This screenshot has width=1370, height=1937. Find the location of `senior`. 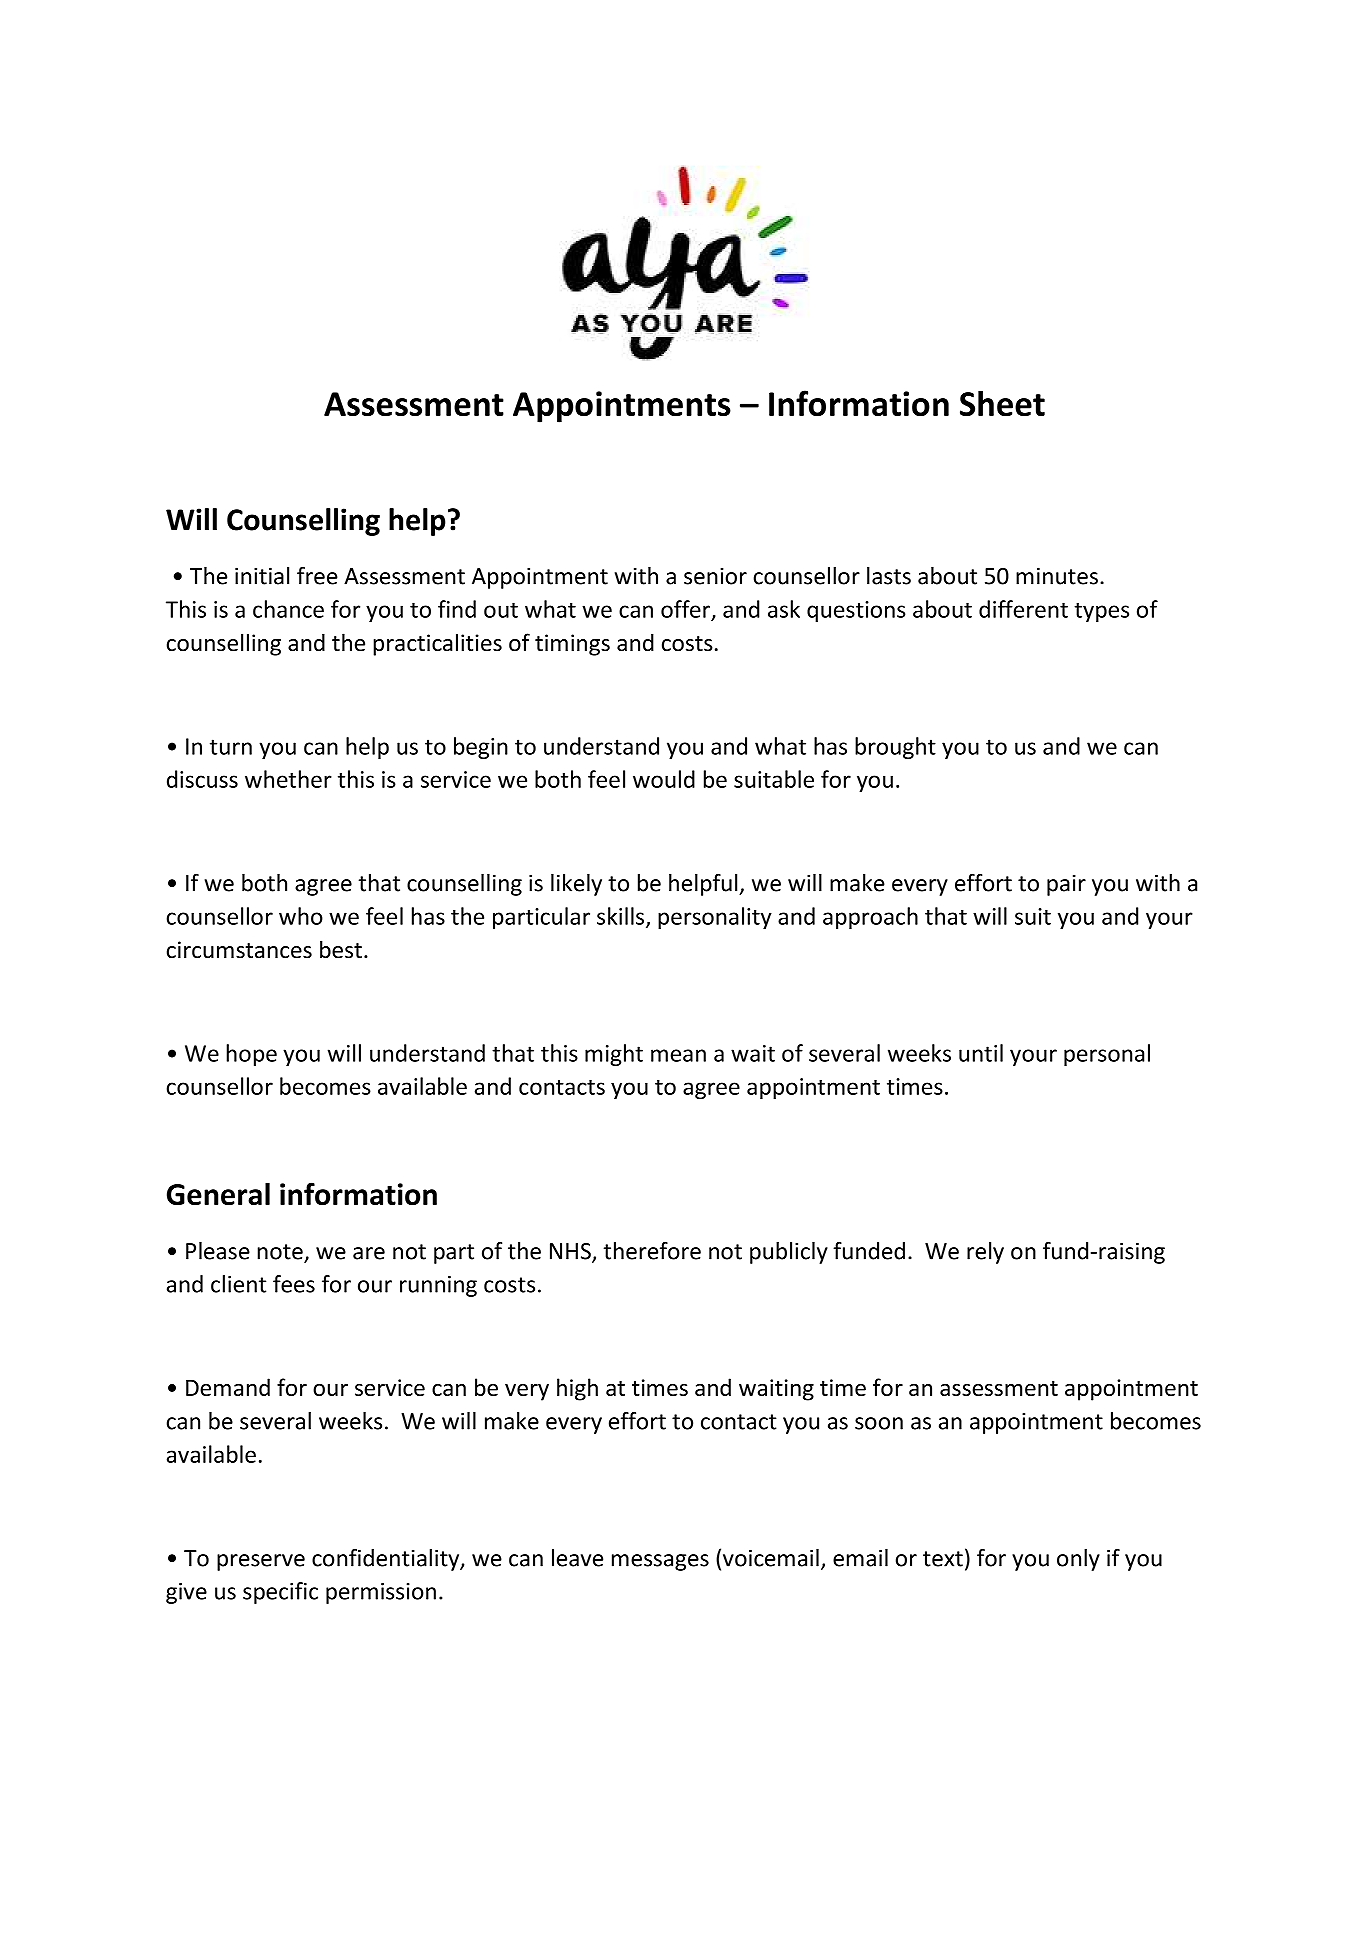

senior is located at coordinates (715, 576).
